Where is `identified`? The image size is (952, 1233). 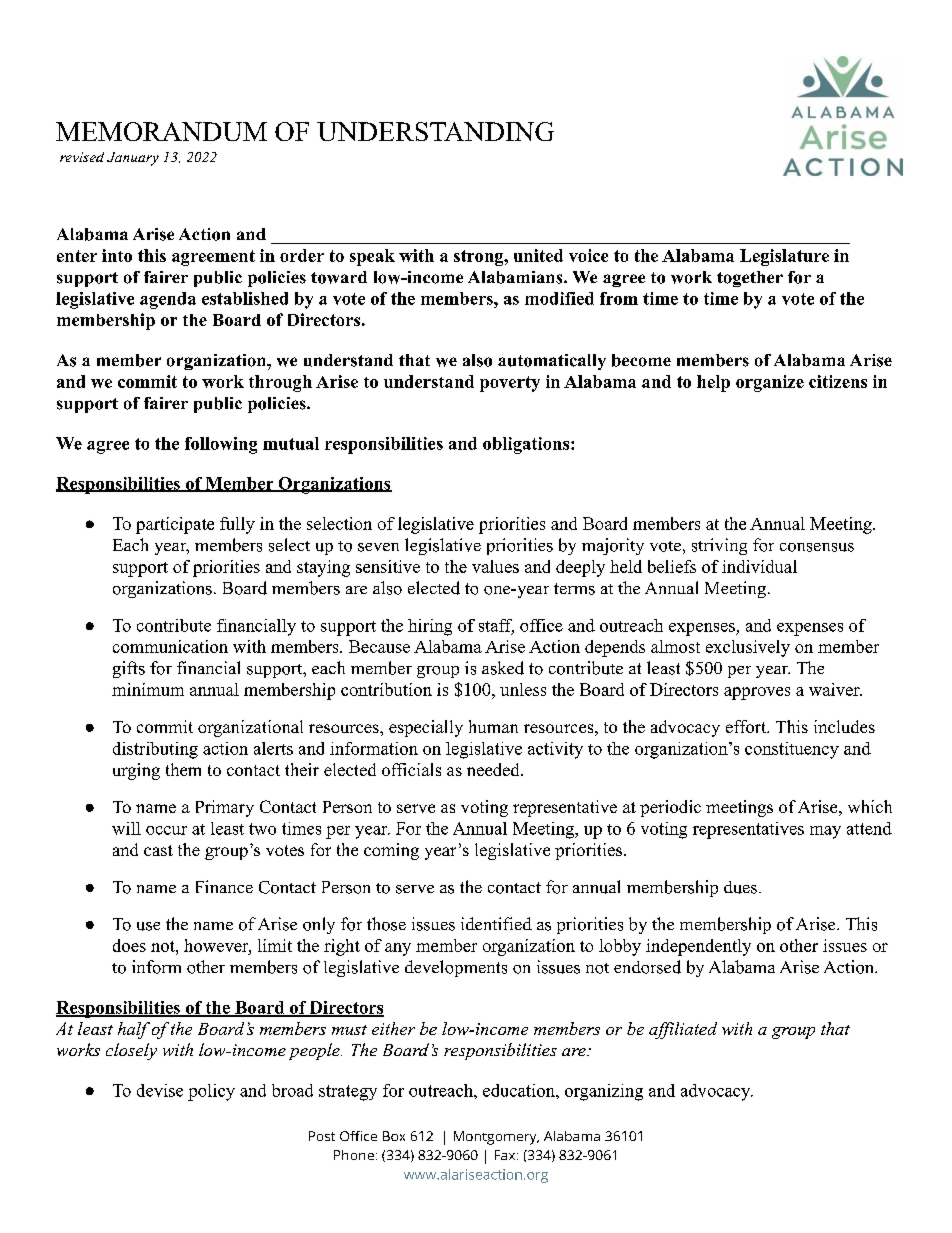
identified is located at coordinates (496, 923).
